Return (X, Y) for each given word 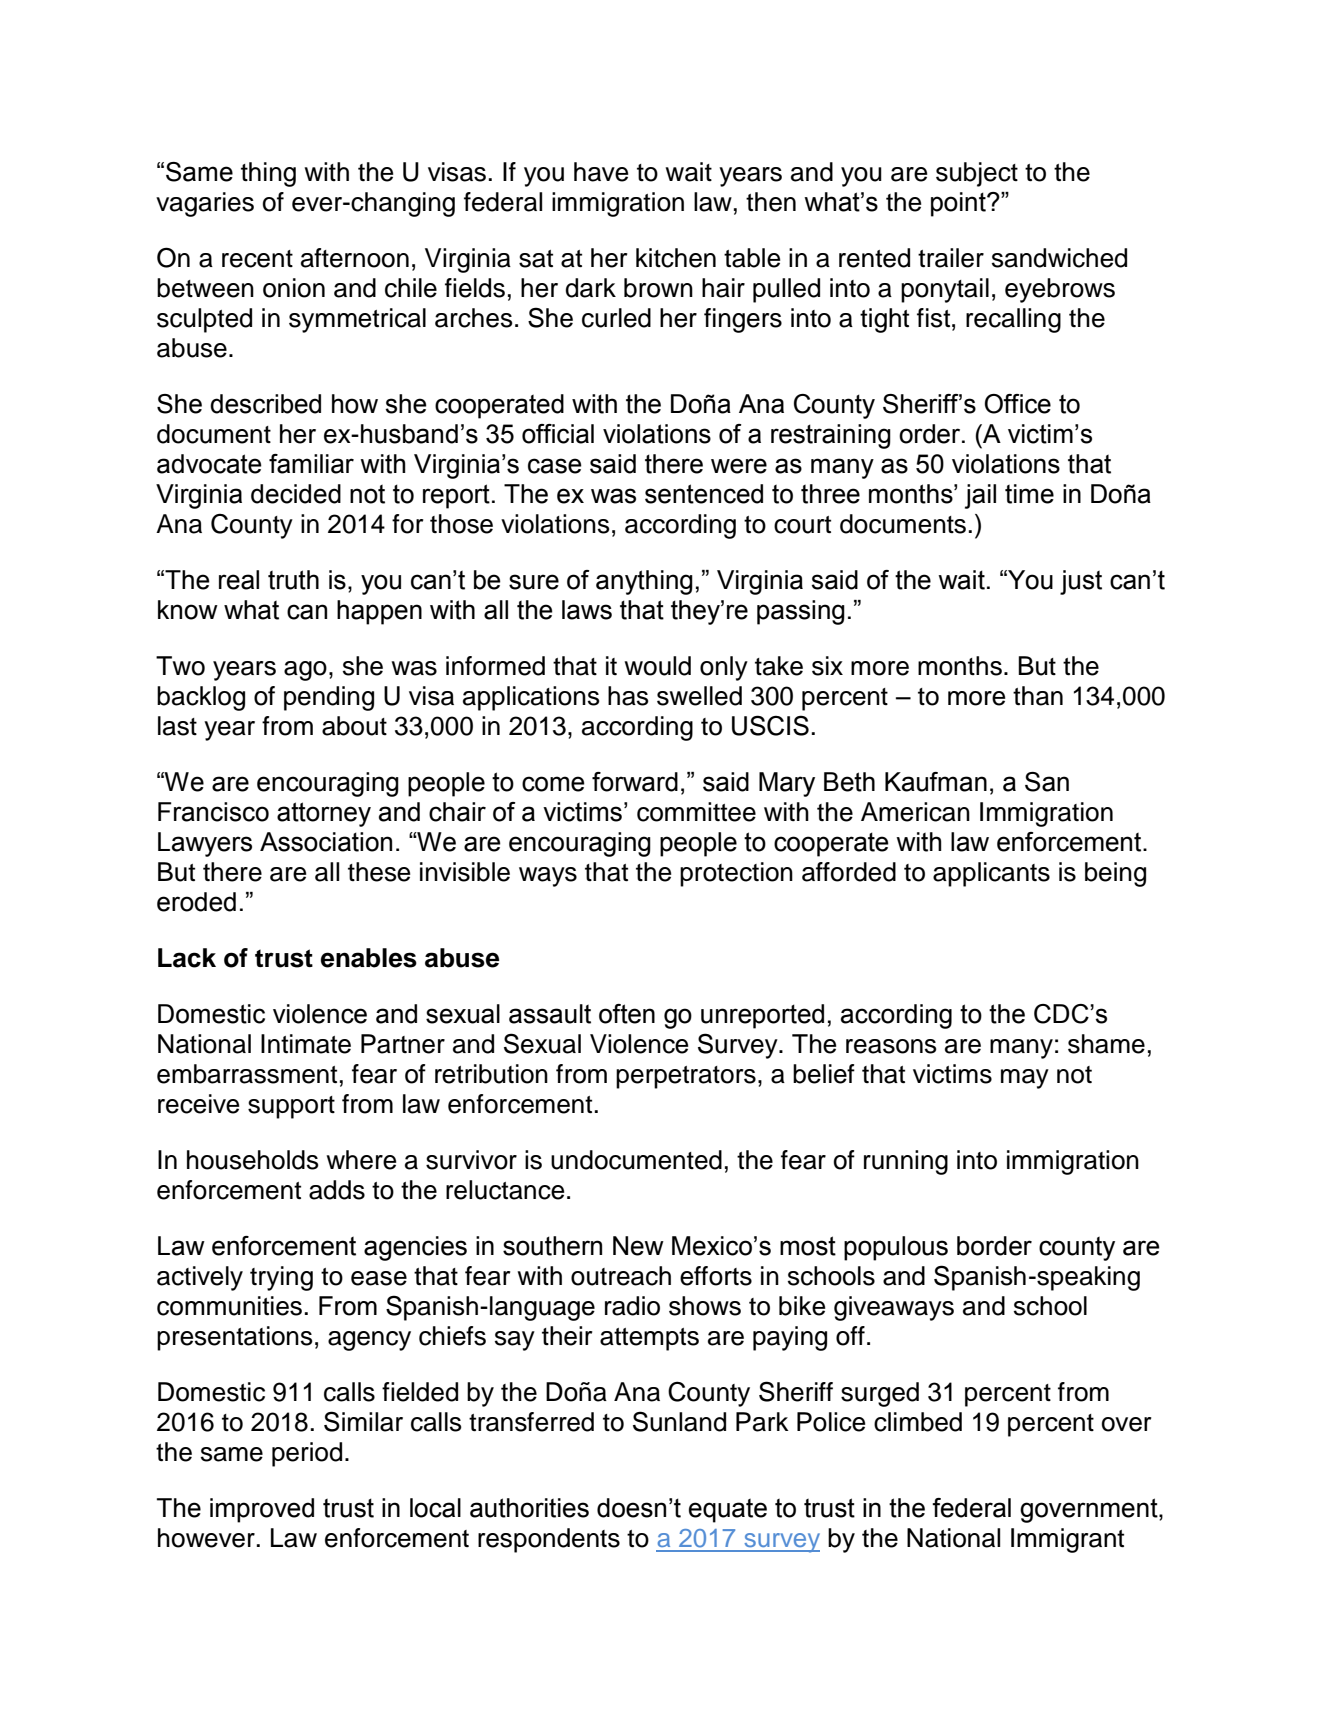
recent (257, 259)
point (959, 204)
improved (262, 1510)
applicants (991, 874)
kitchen (676, 258)
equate (728, 1511)
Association (326, 842)
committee (696, 812)
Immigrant (1067, 1540)
